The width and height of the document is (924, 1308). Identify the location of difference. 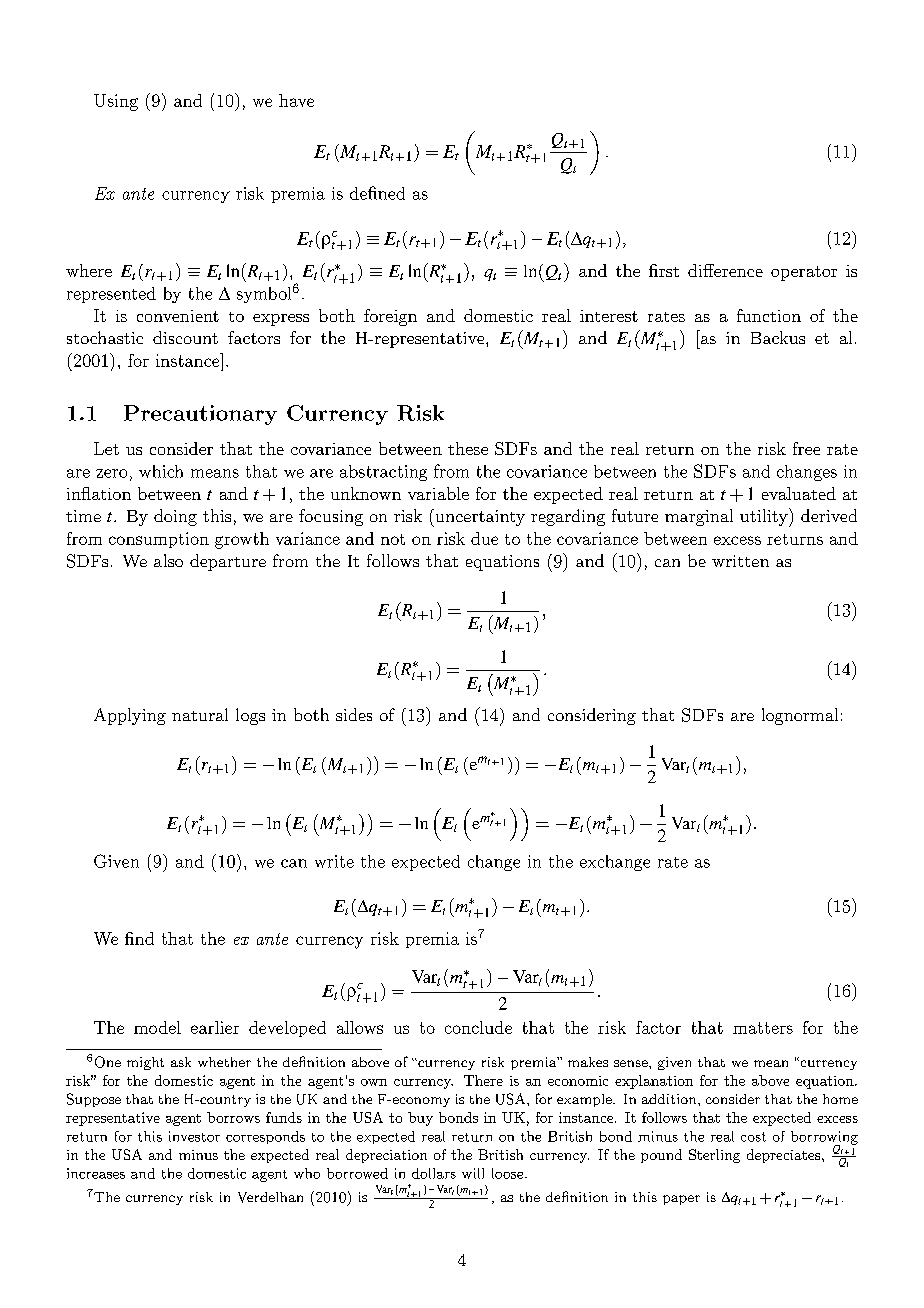
(725, 270).
